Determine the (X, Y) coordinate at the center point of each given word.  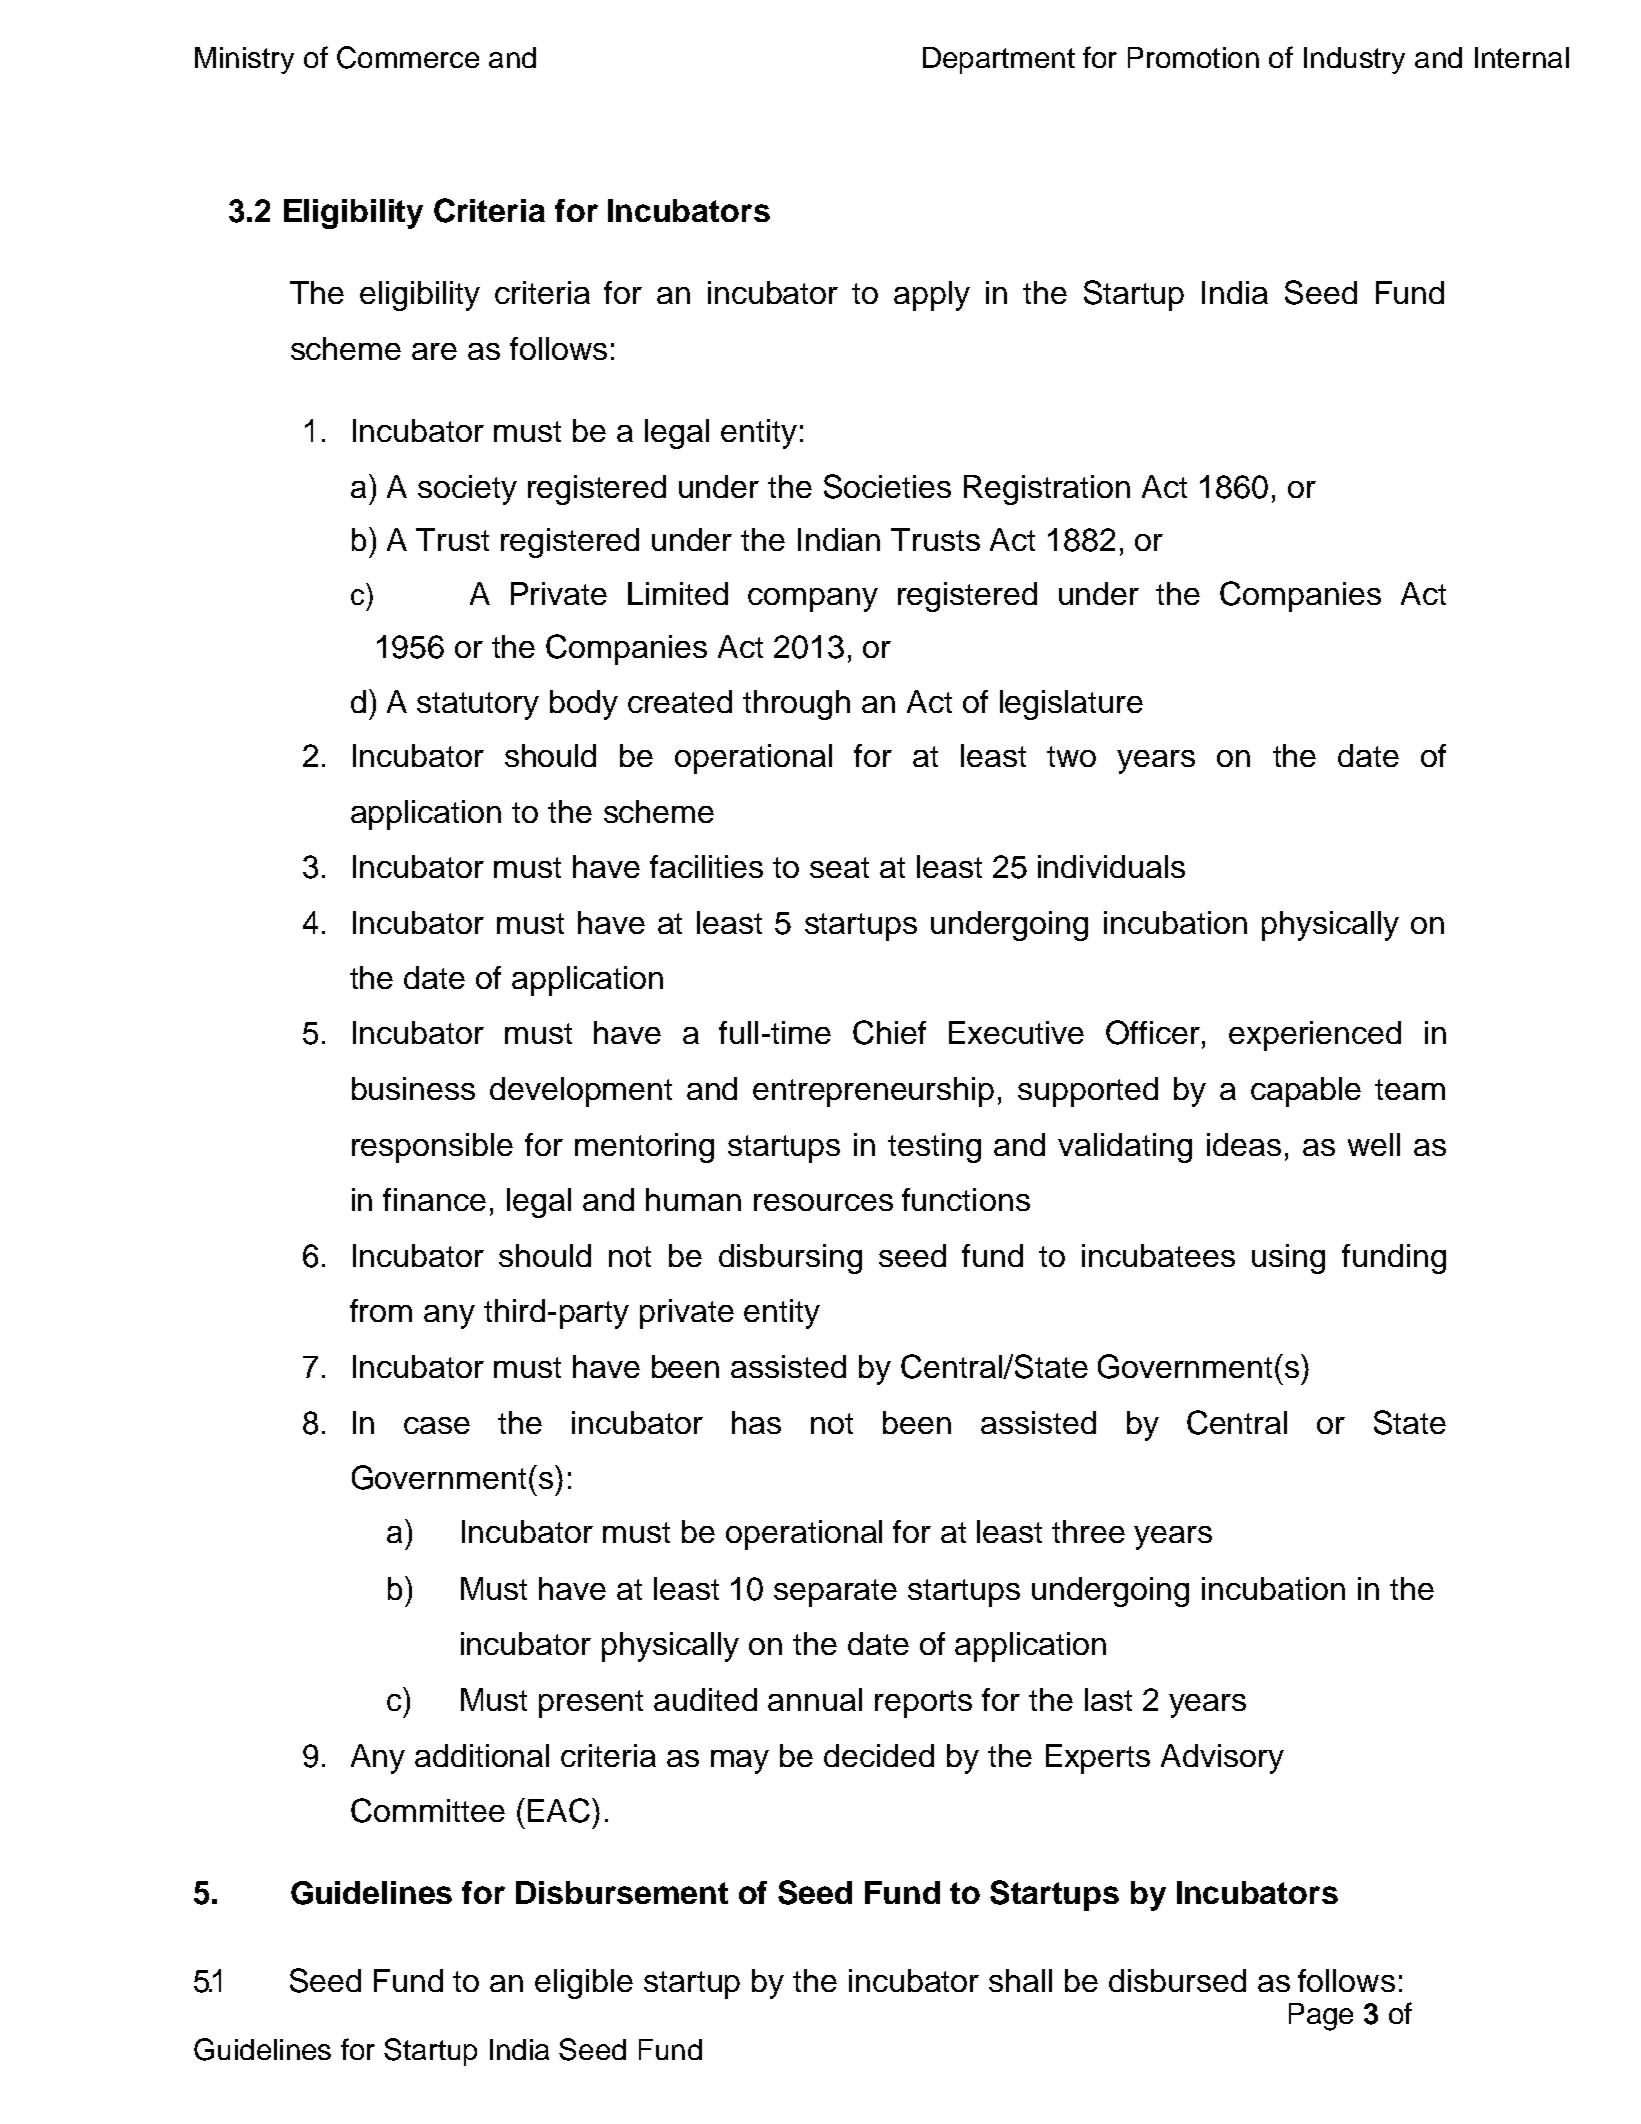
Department (999, 60)
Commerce (408, 57)
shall (1020, 1980)
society (467, 490)
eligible (584, 1984)
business (413, 1088)
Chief (889, 1032)
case (437, 1425)
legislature (1071, 705)
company (813, 600)
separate (835, 1593)
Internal (1522, 57)
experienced (1315, 1036)
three (1088, 1531)
